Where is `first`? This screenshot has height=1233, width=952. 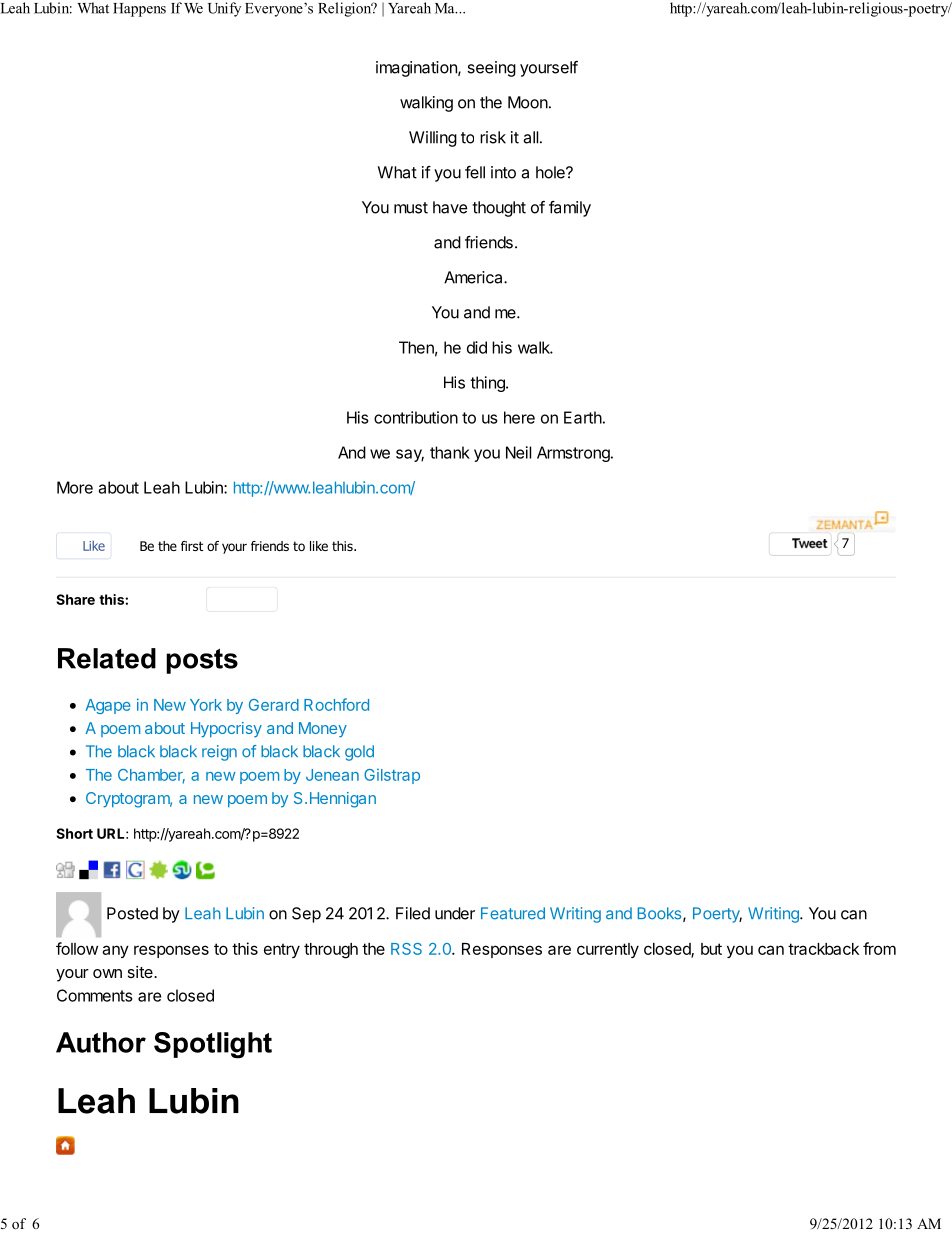 first is located at coordinates (192, 546).
